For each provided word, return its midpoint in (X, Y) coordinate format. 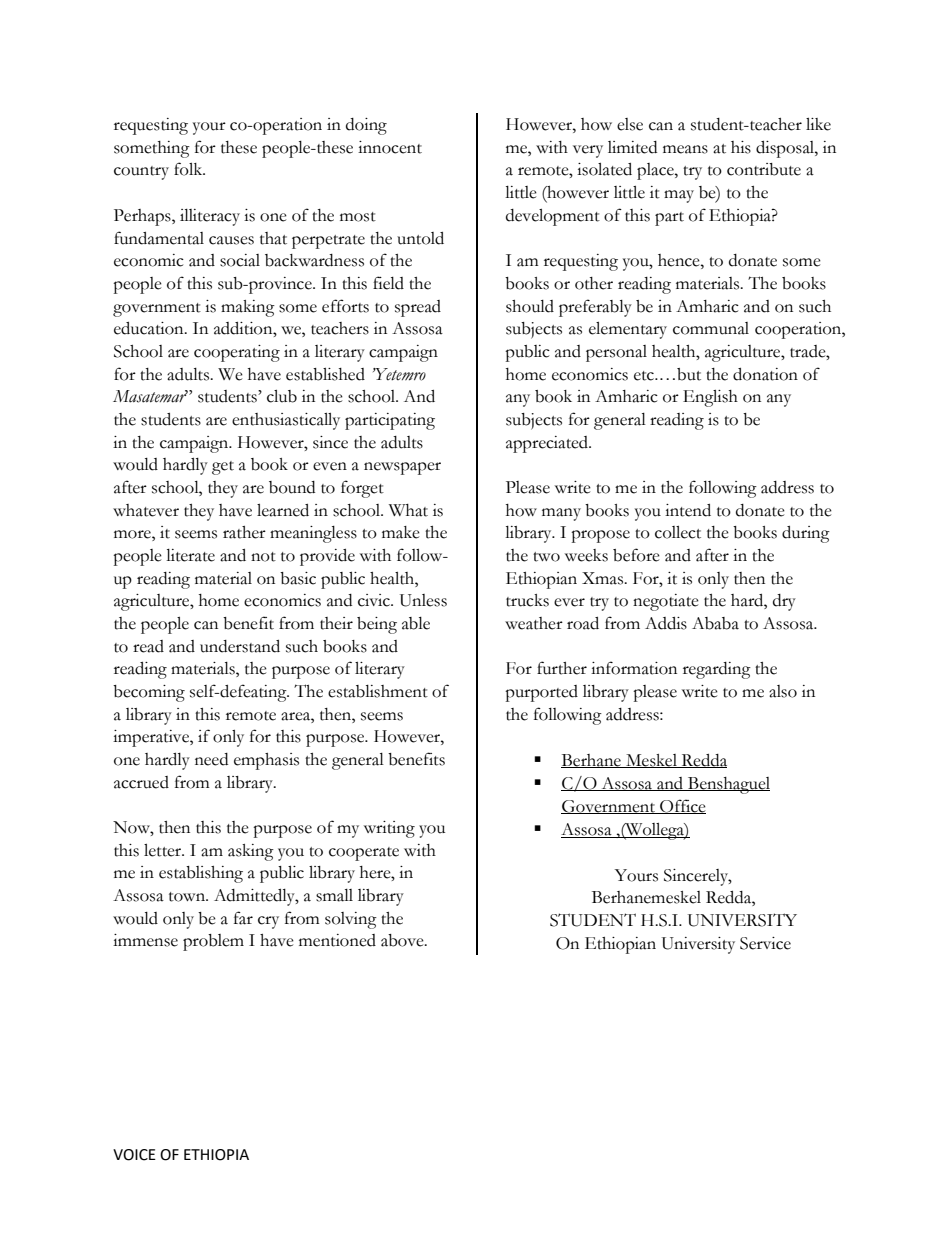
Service (765, 943)
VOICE (134, 1155)
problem (213, 942)
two (546, 557)
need (211, 759)
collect (678, 532)
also (783, 691)
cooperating (237, 353)
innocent (390, 147)
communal (711, 328)
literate (190, 555)
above (403, 940)
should (530, 306)
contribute (764, 169)
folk (189, 169)
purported (541, 693)
